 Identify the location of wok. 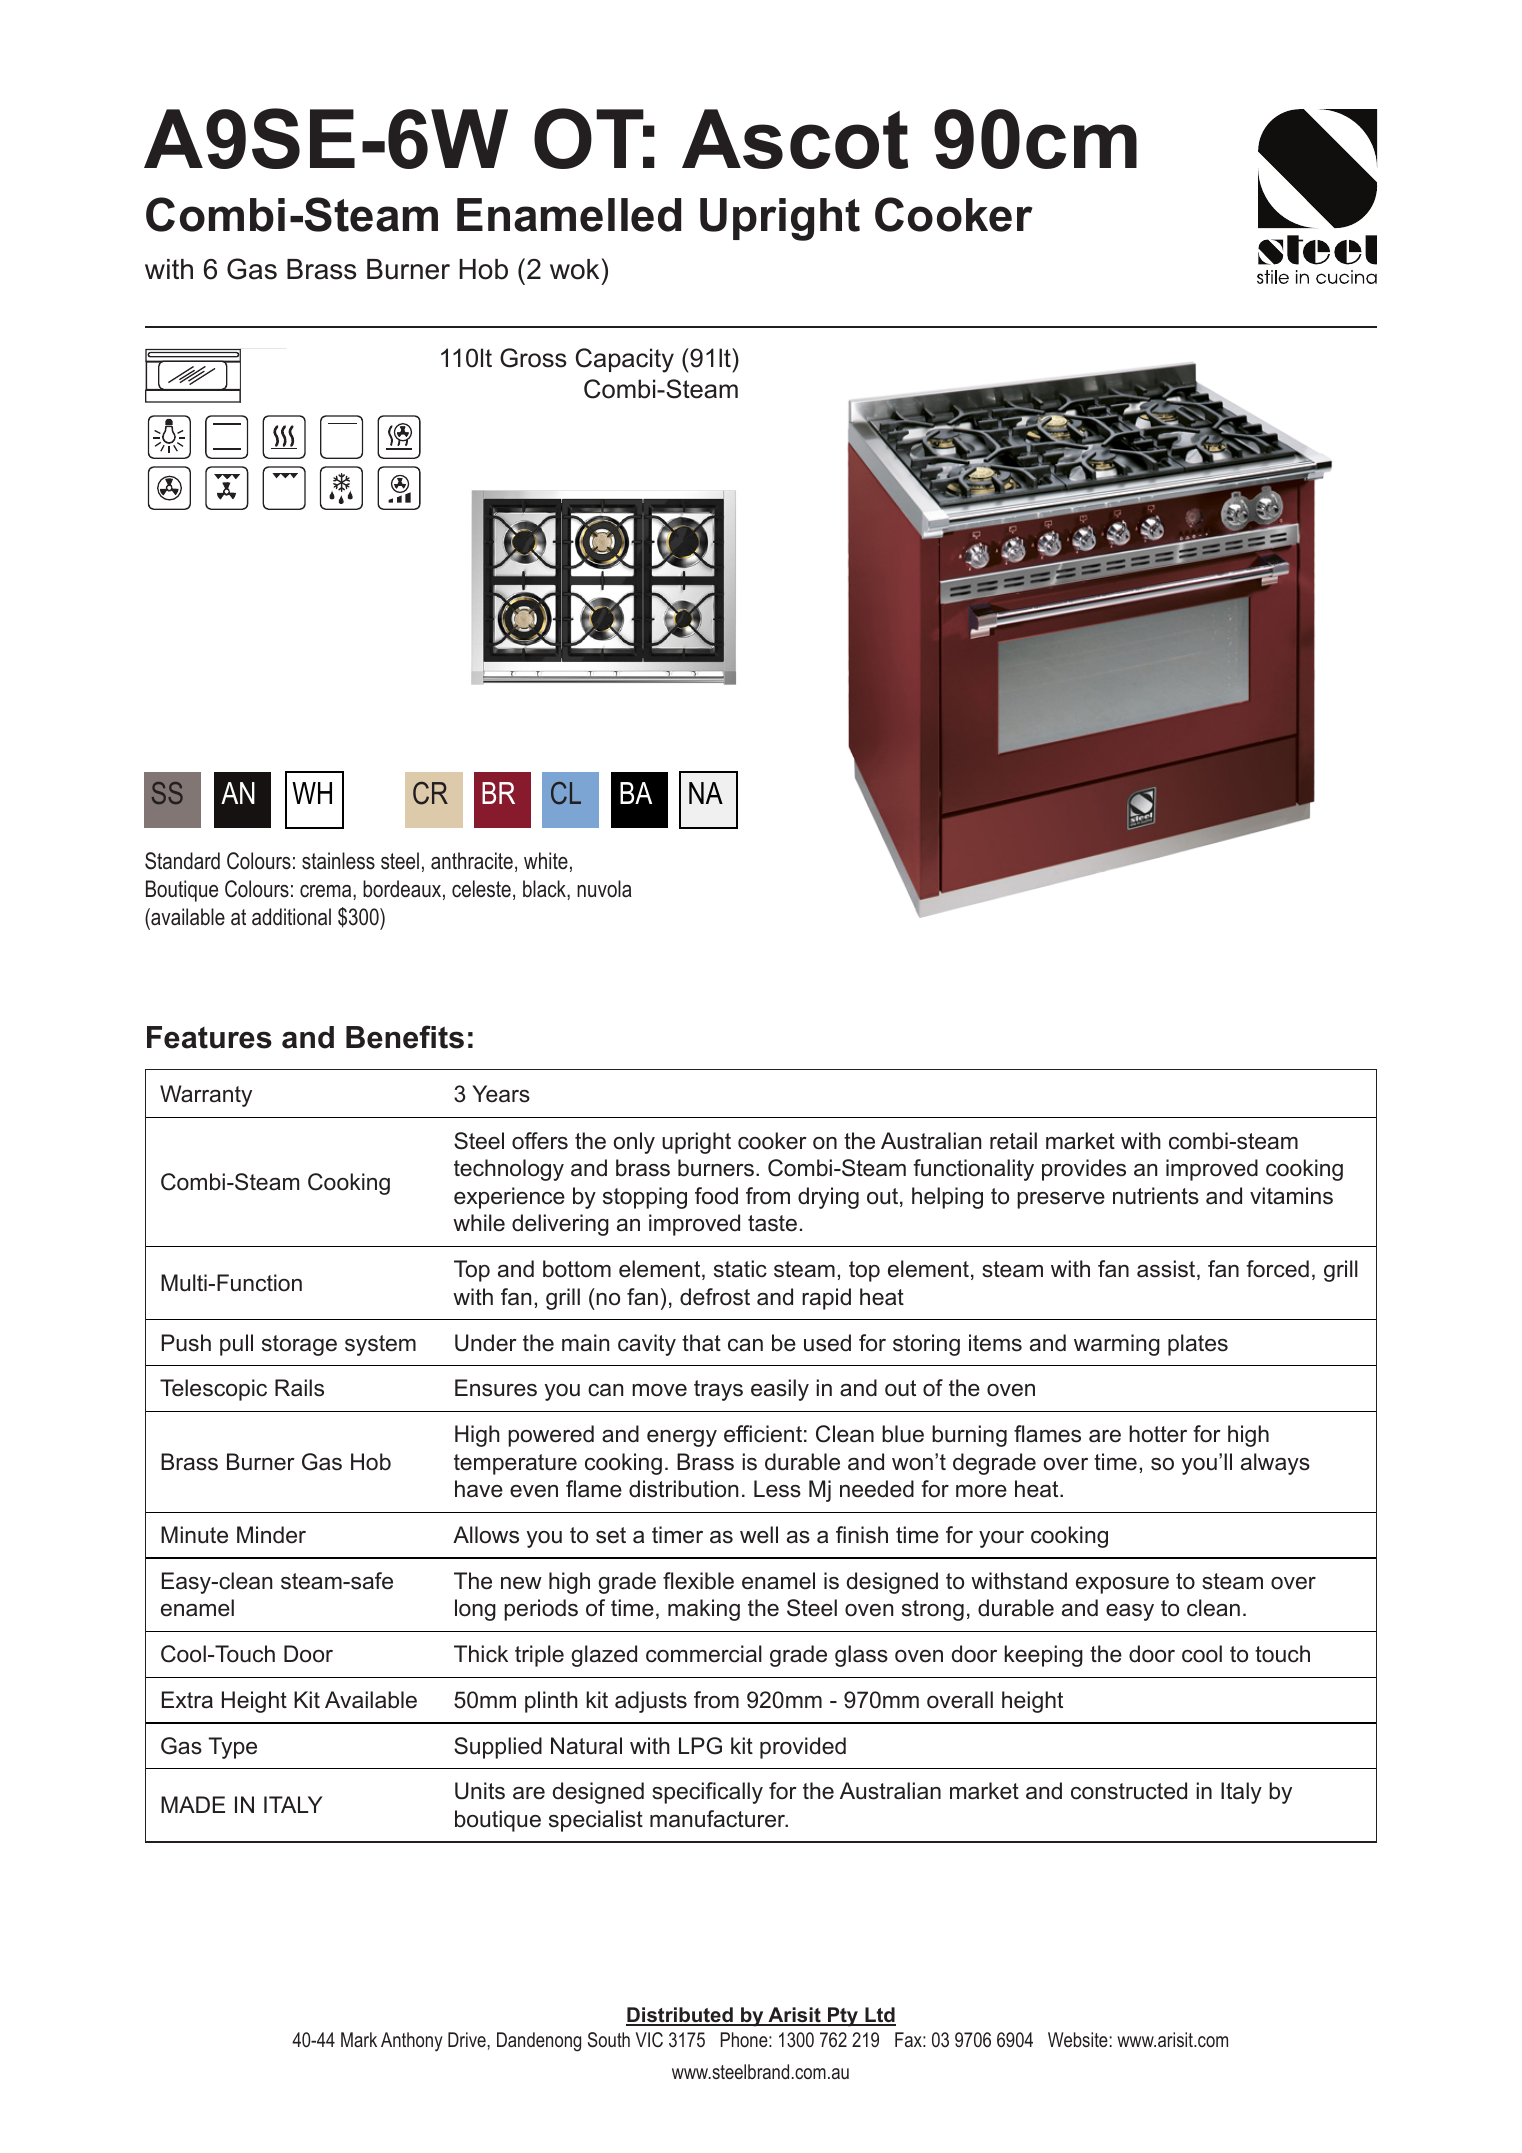
(574, 269).
